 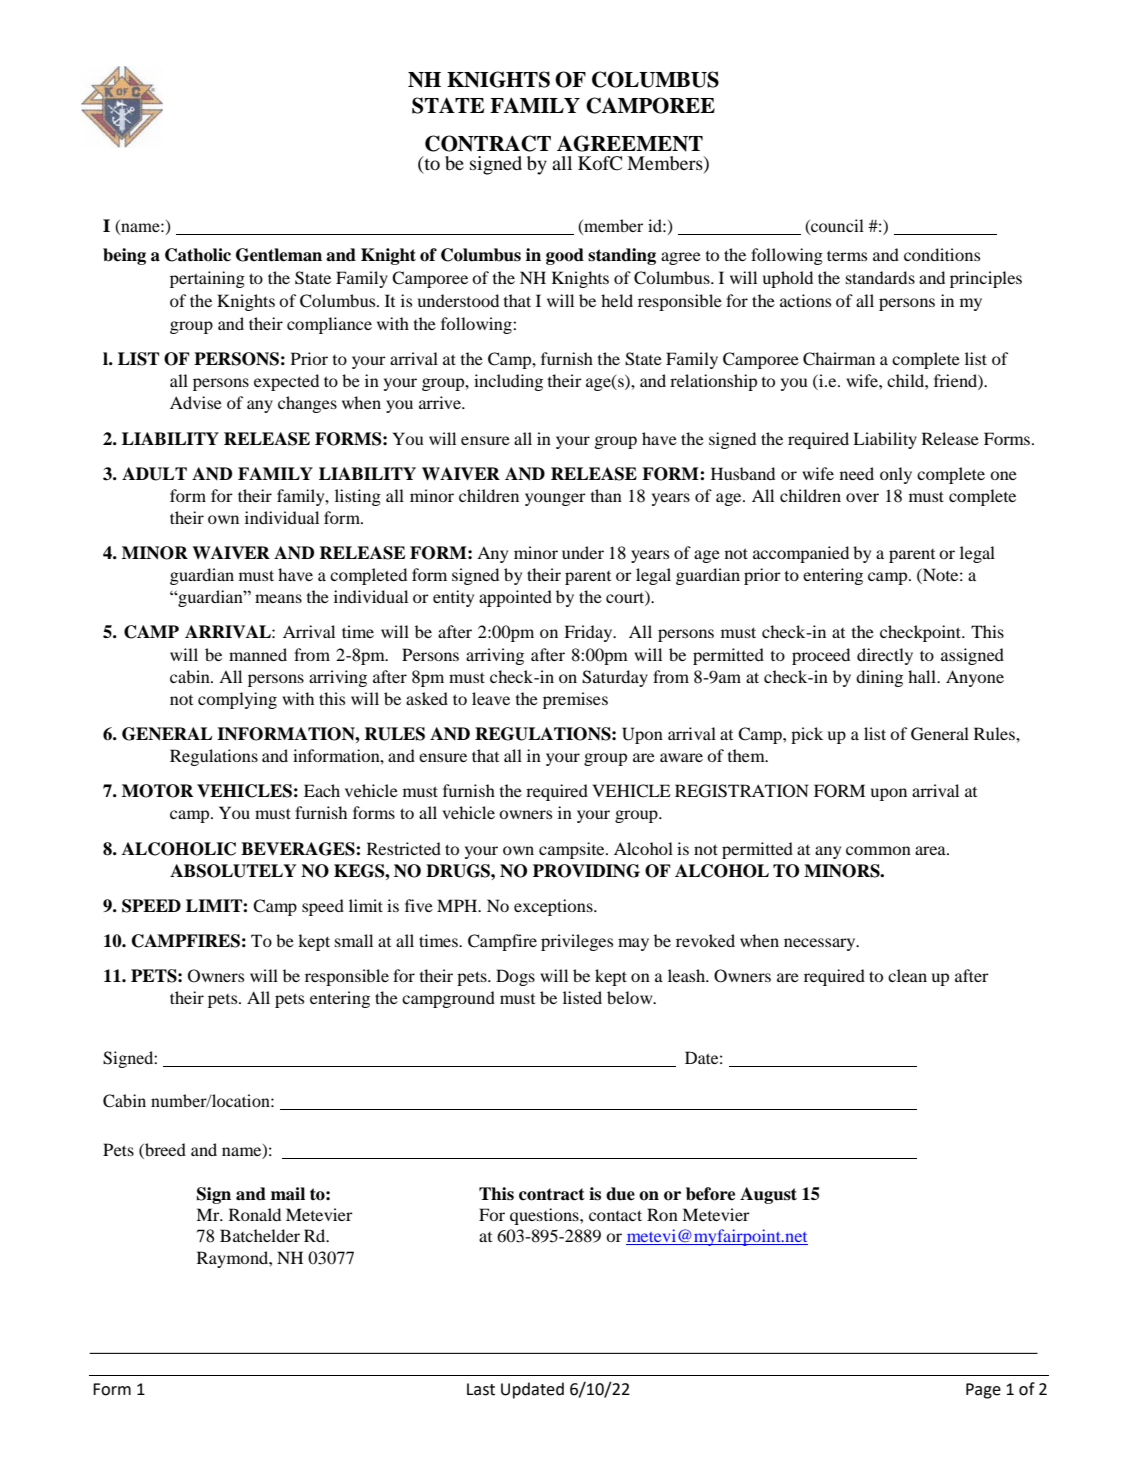 What do you see at coordinates (907, 975) in the image?
I see `clean` at bounding box center [907, 975].
